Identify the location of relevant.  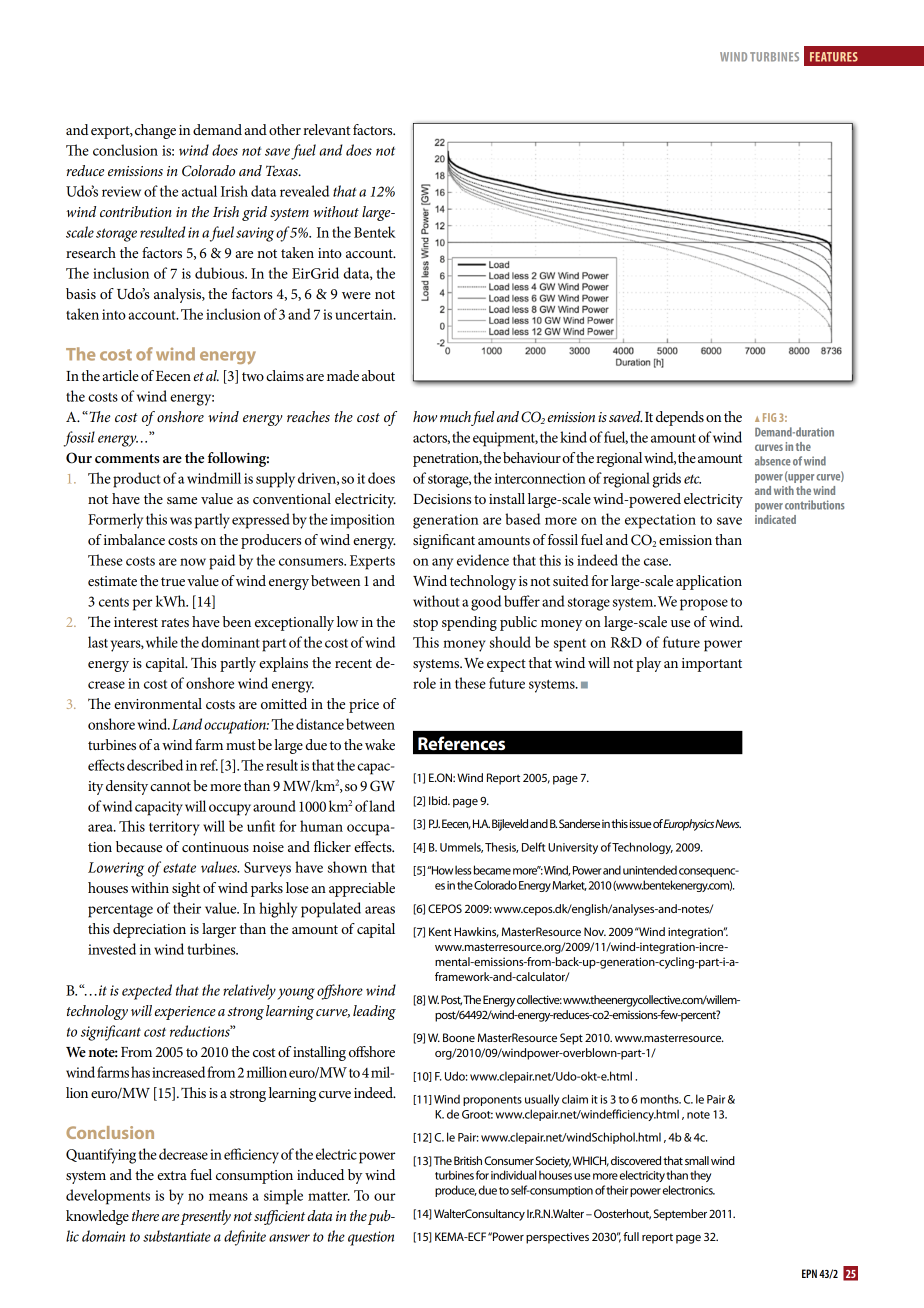
(326, 129).
